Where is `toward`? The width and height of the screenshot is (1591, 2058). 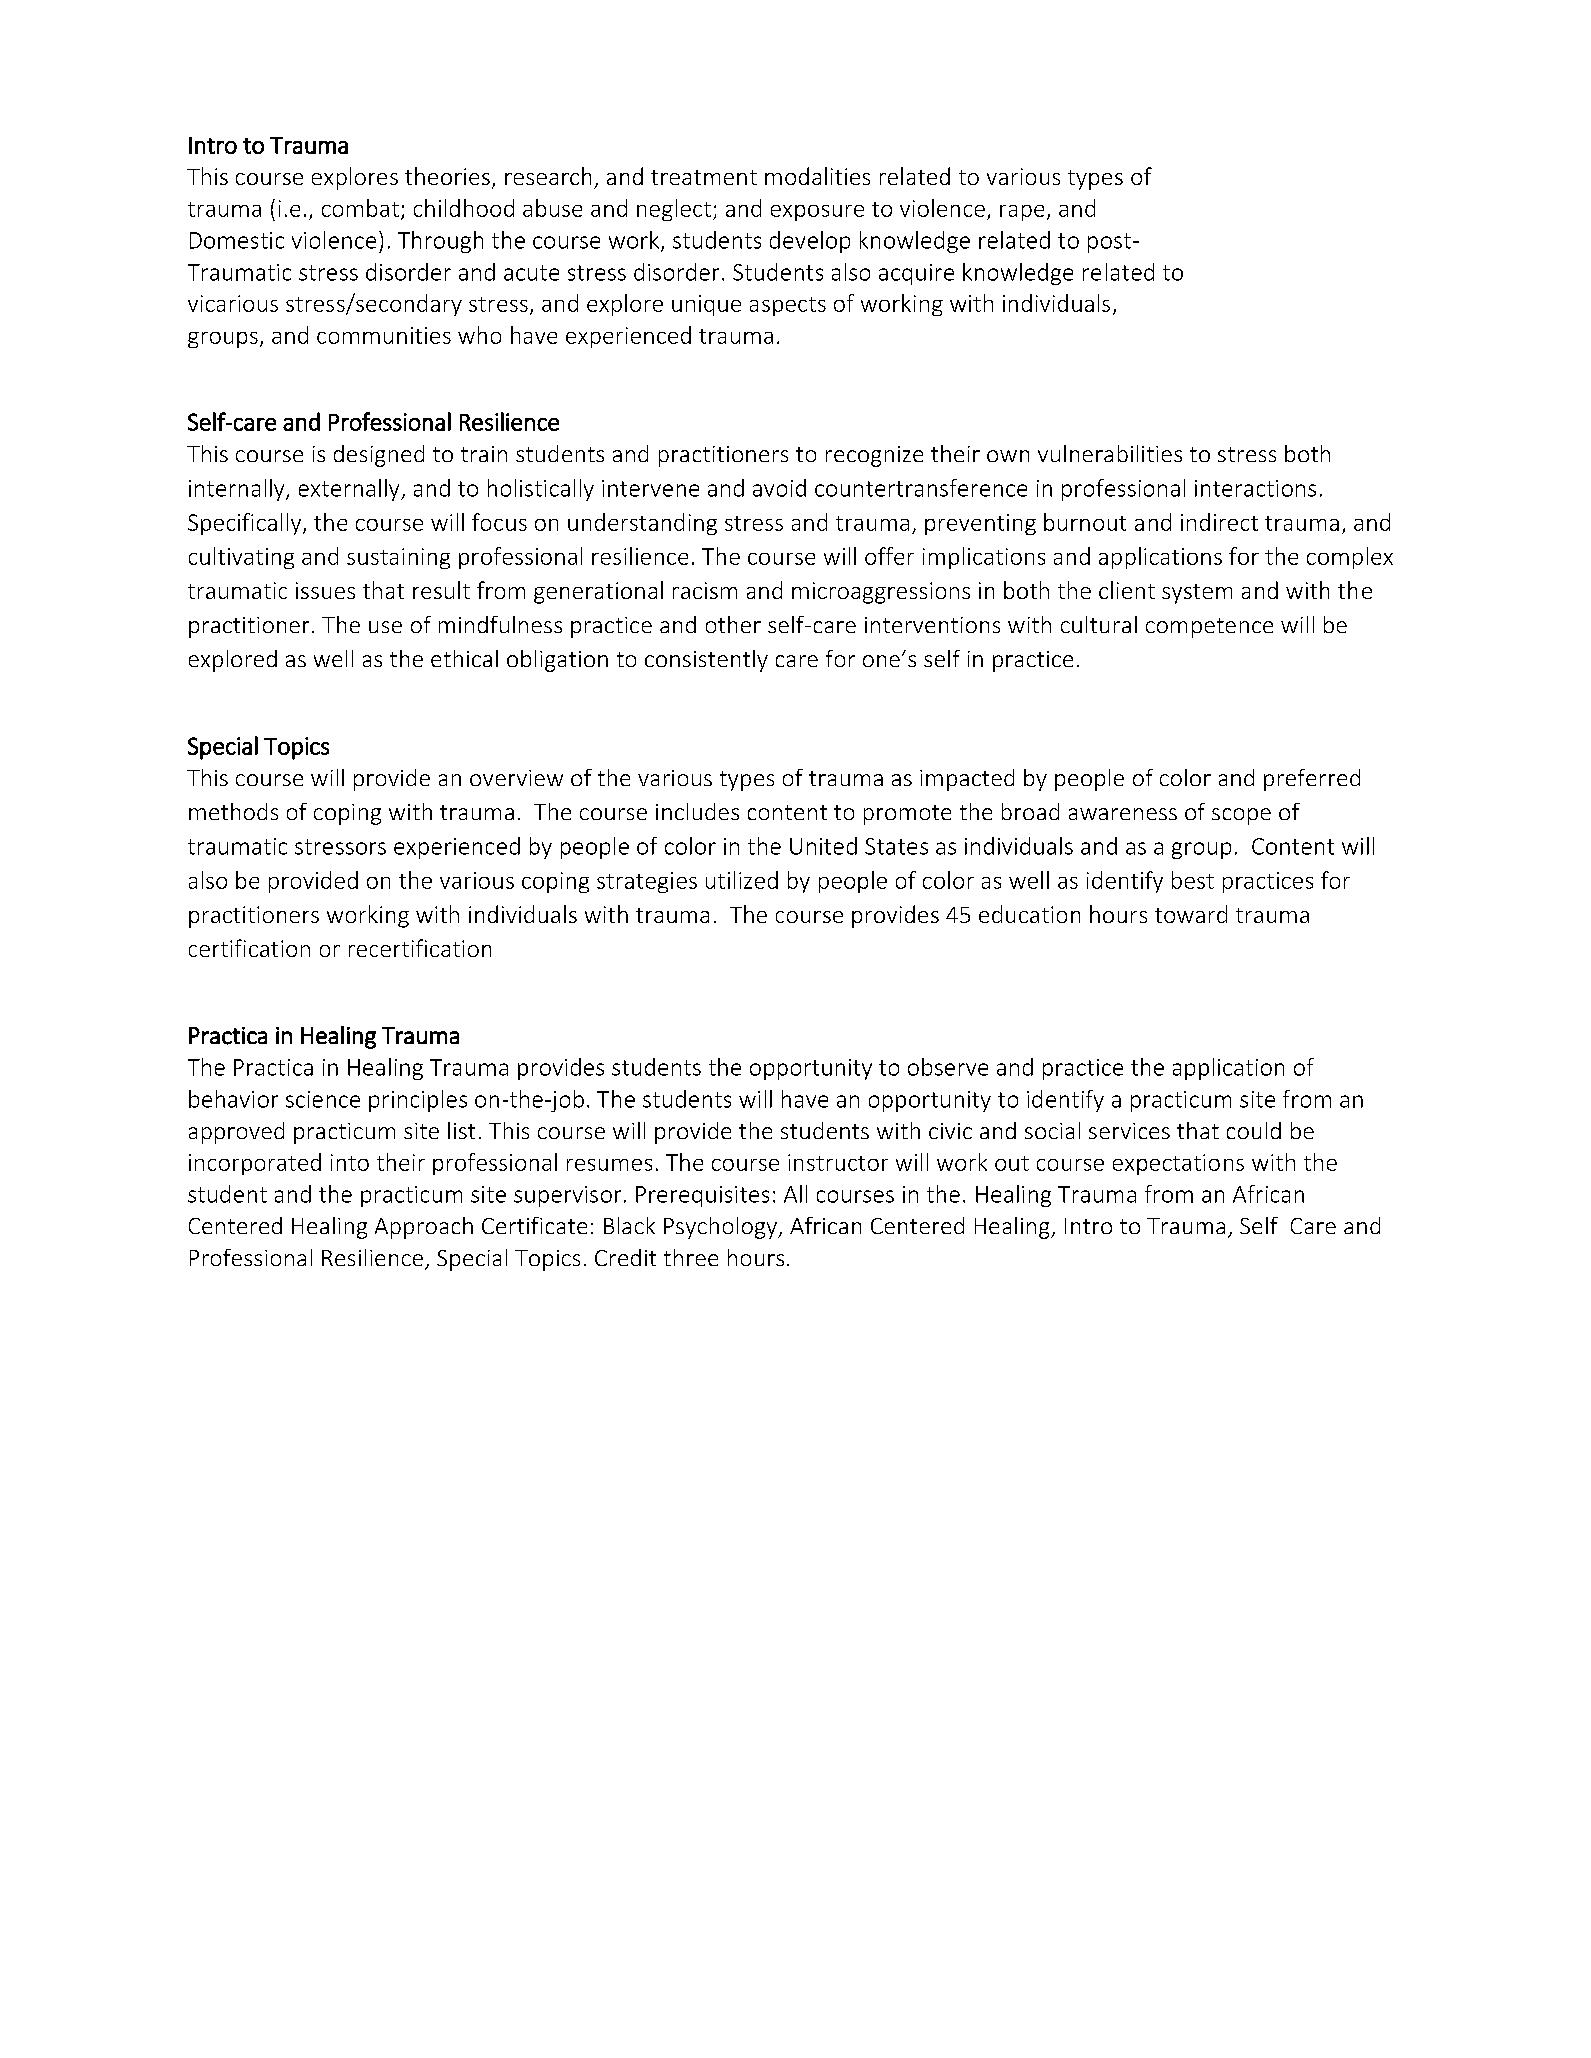 toward is located at coordinates (1191, 914).
